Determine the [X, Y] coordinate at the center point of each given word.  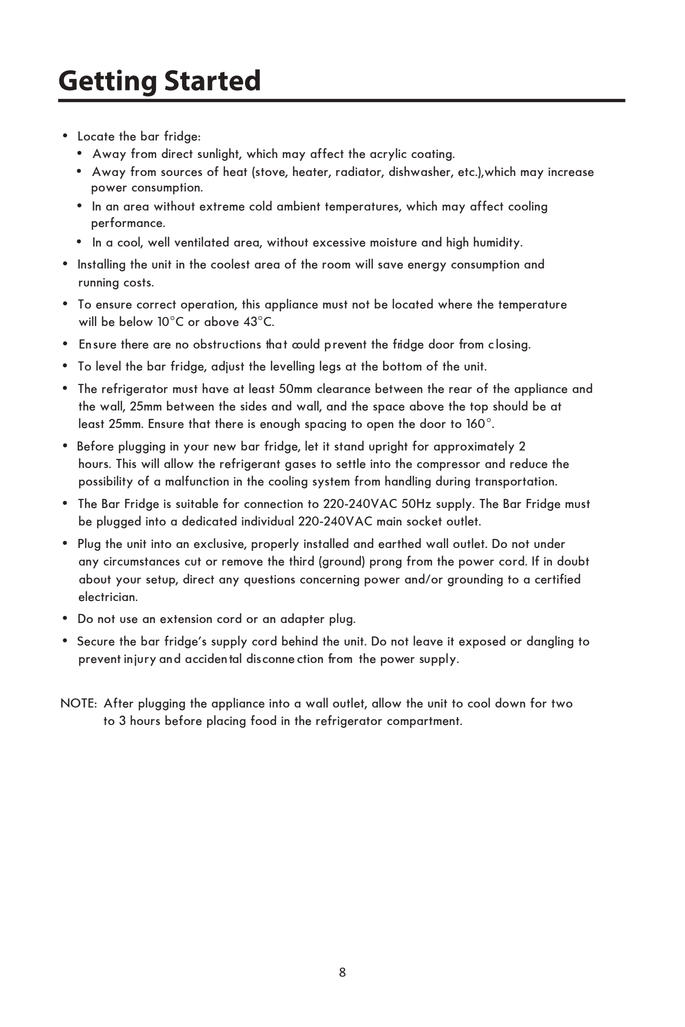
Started [212, 80]
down [510, 702]
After [119, 702]
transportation [515, 483]
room [336, 265]
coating [432, 155]
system [331, 483]
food [263, 720]
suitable [197, 503]
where [455, 303]
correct [156, 304]
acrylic [388, 154]
